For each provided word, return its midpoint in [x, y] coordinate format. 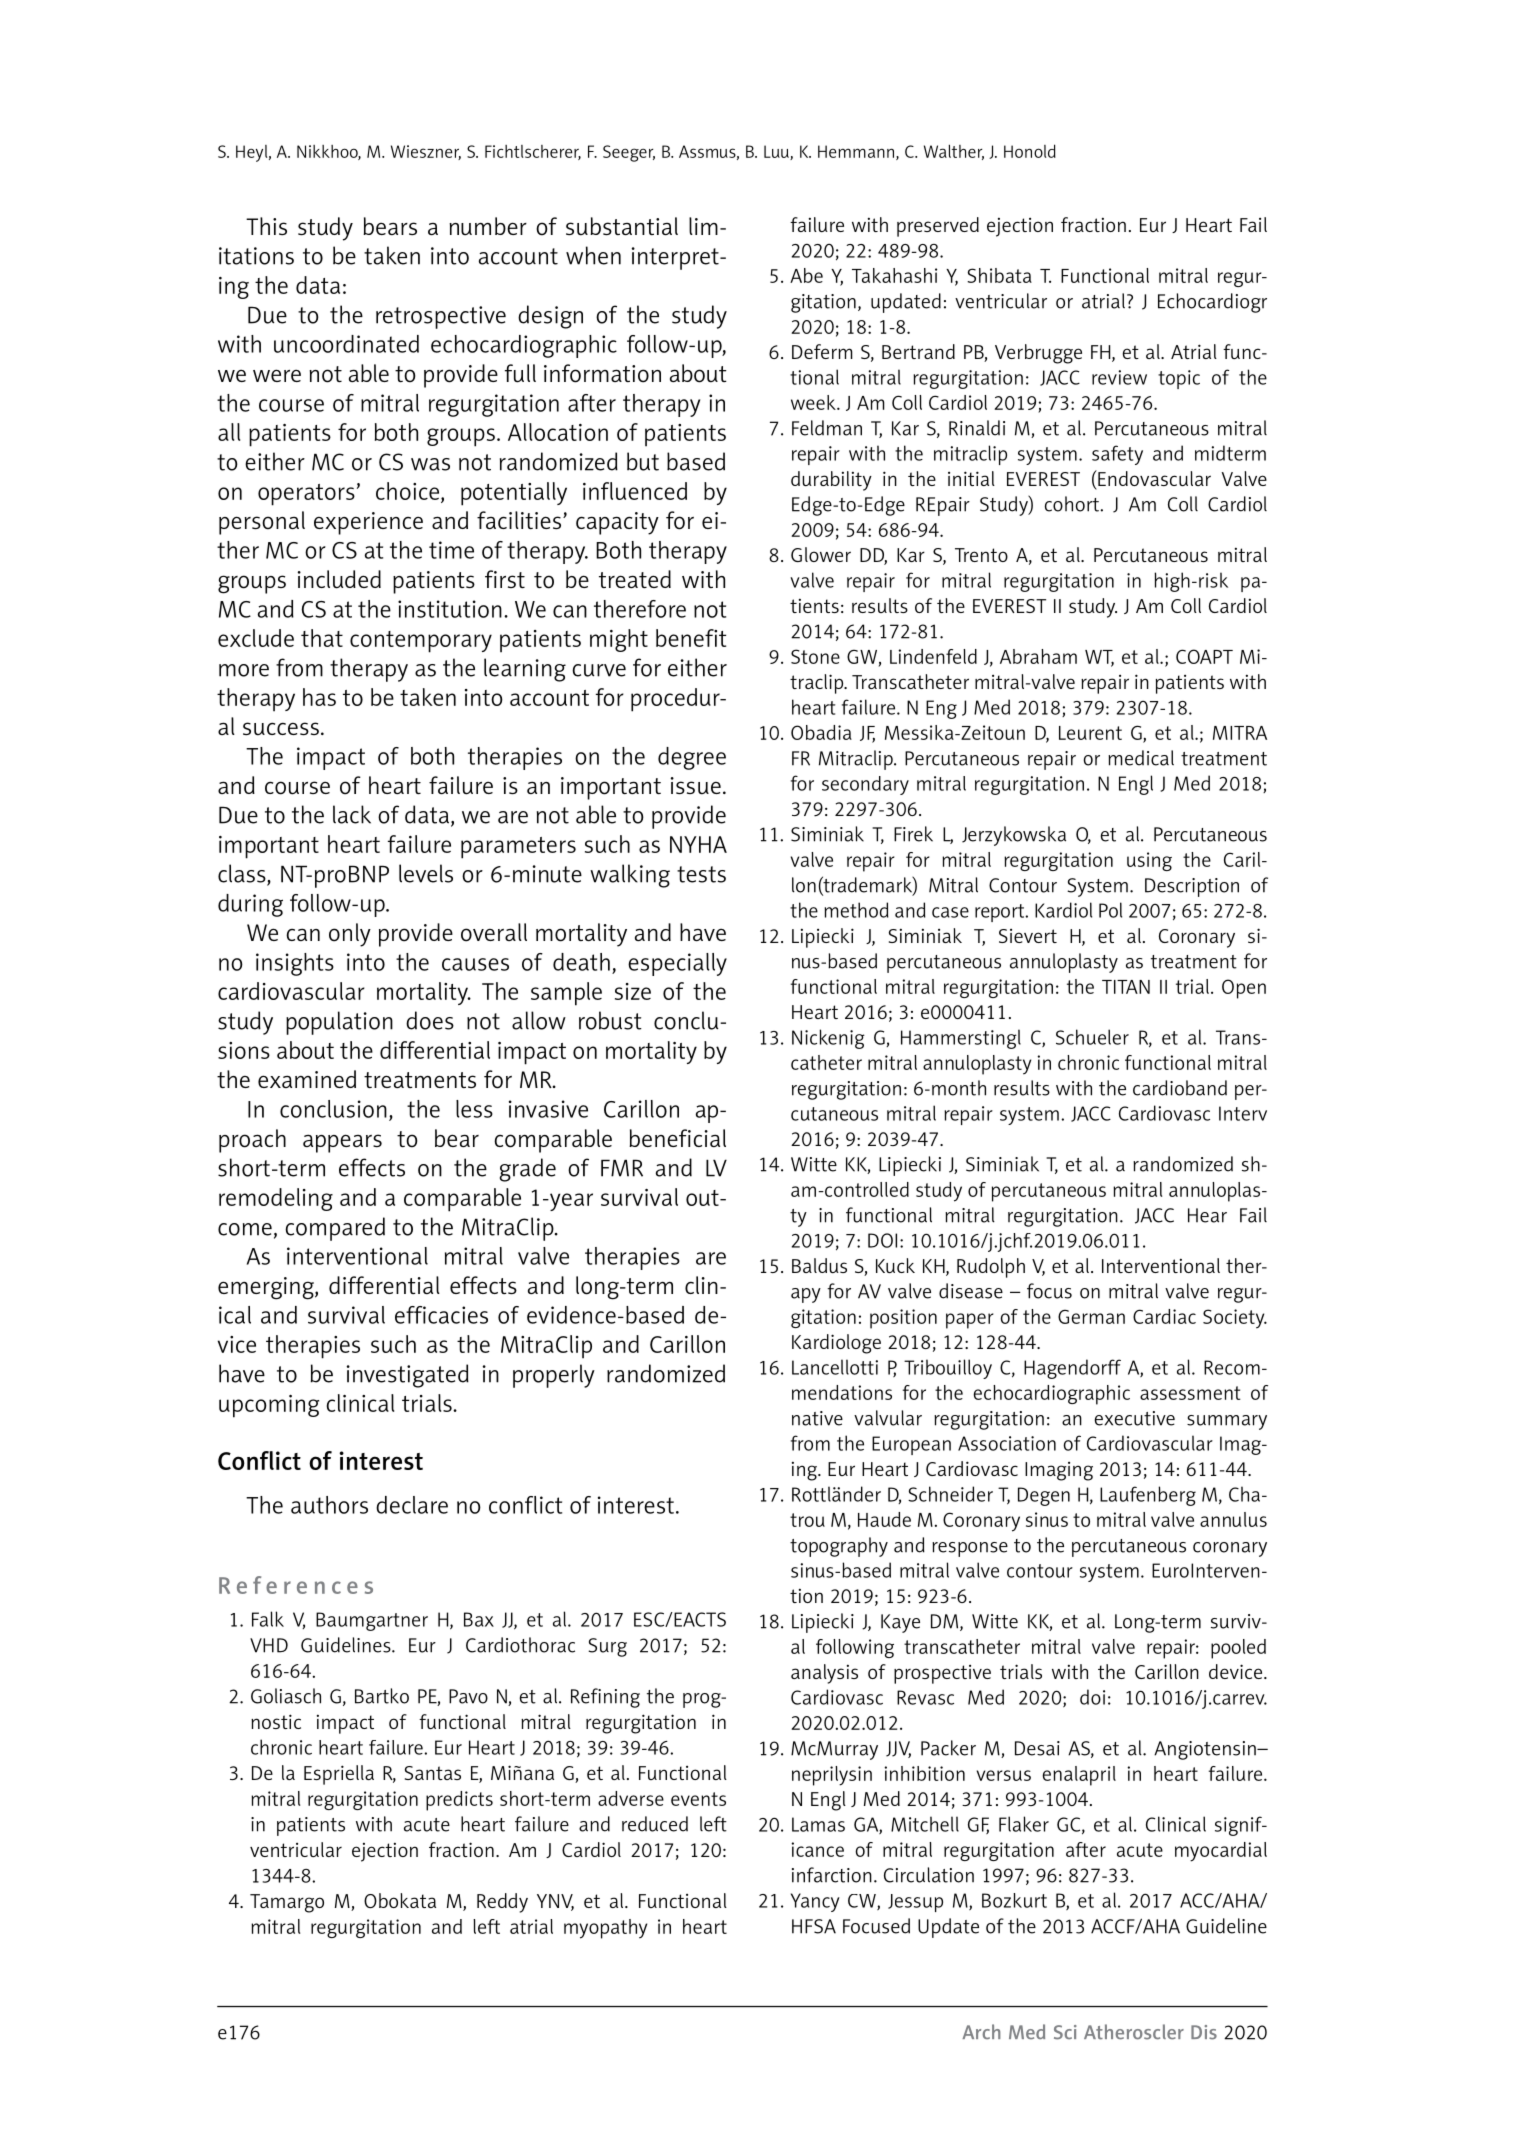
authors [329, 1505]
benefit [691, 638]
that [322, 638]
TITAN [1126, 987]
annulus [1233, 1519]
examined [307, 1079]
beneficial [677, 1138]
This [266, 226]
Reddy [502, 1903]
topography [839, 1547]
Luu [777, 152]
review [1119, 377]
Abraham [1038, 656]
